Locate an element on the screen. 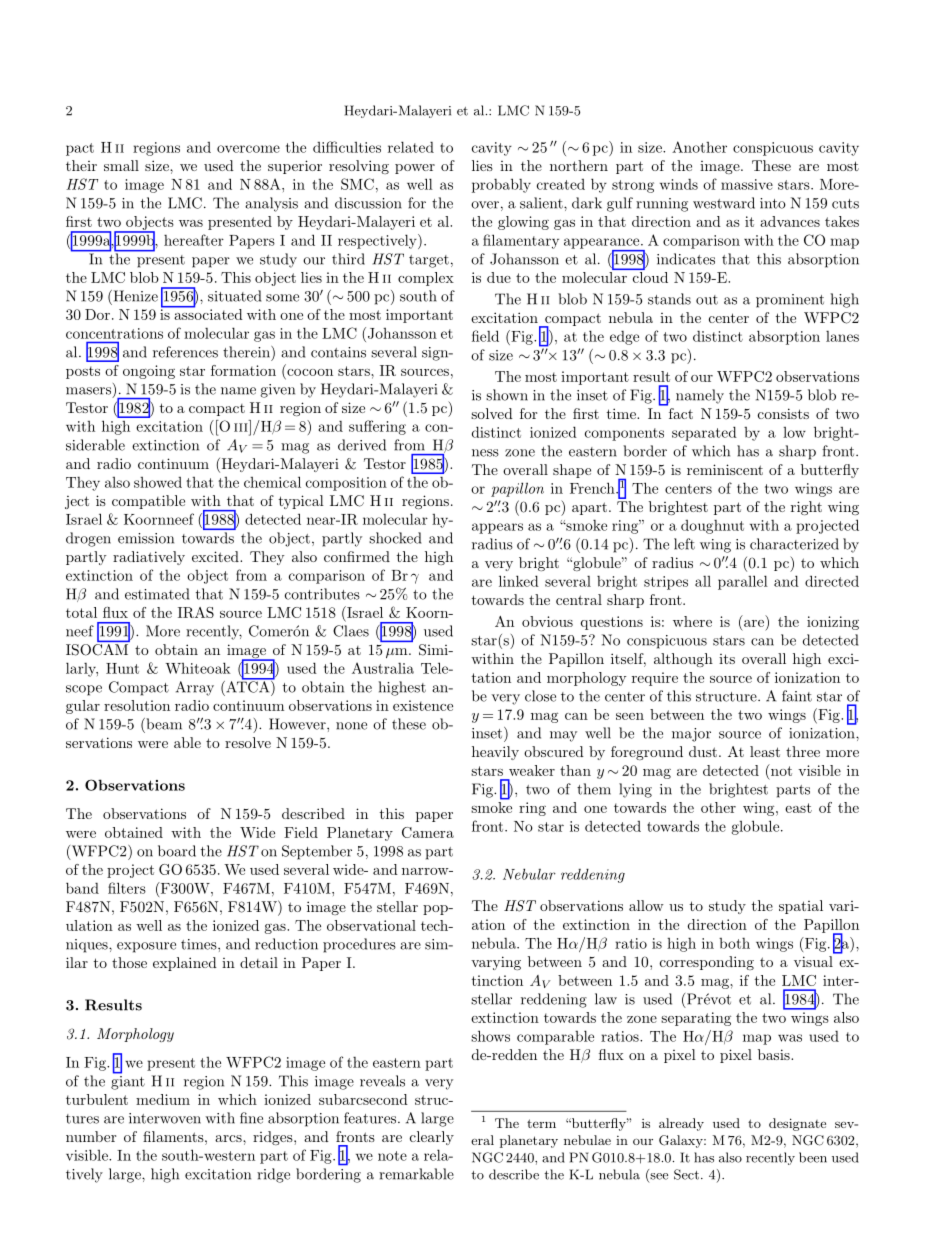  linked is located at coordinates (519, 581).
